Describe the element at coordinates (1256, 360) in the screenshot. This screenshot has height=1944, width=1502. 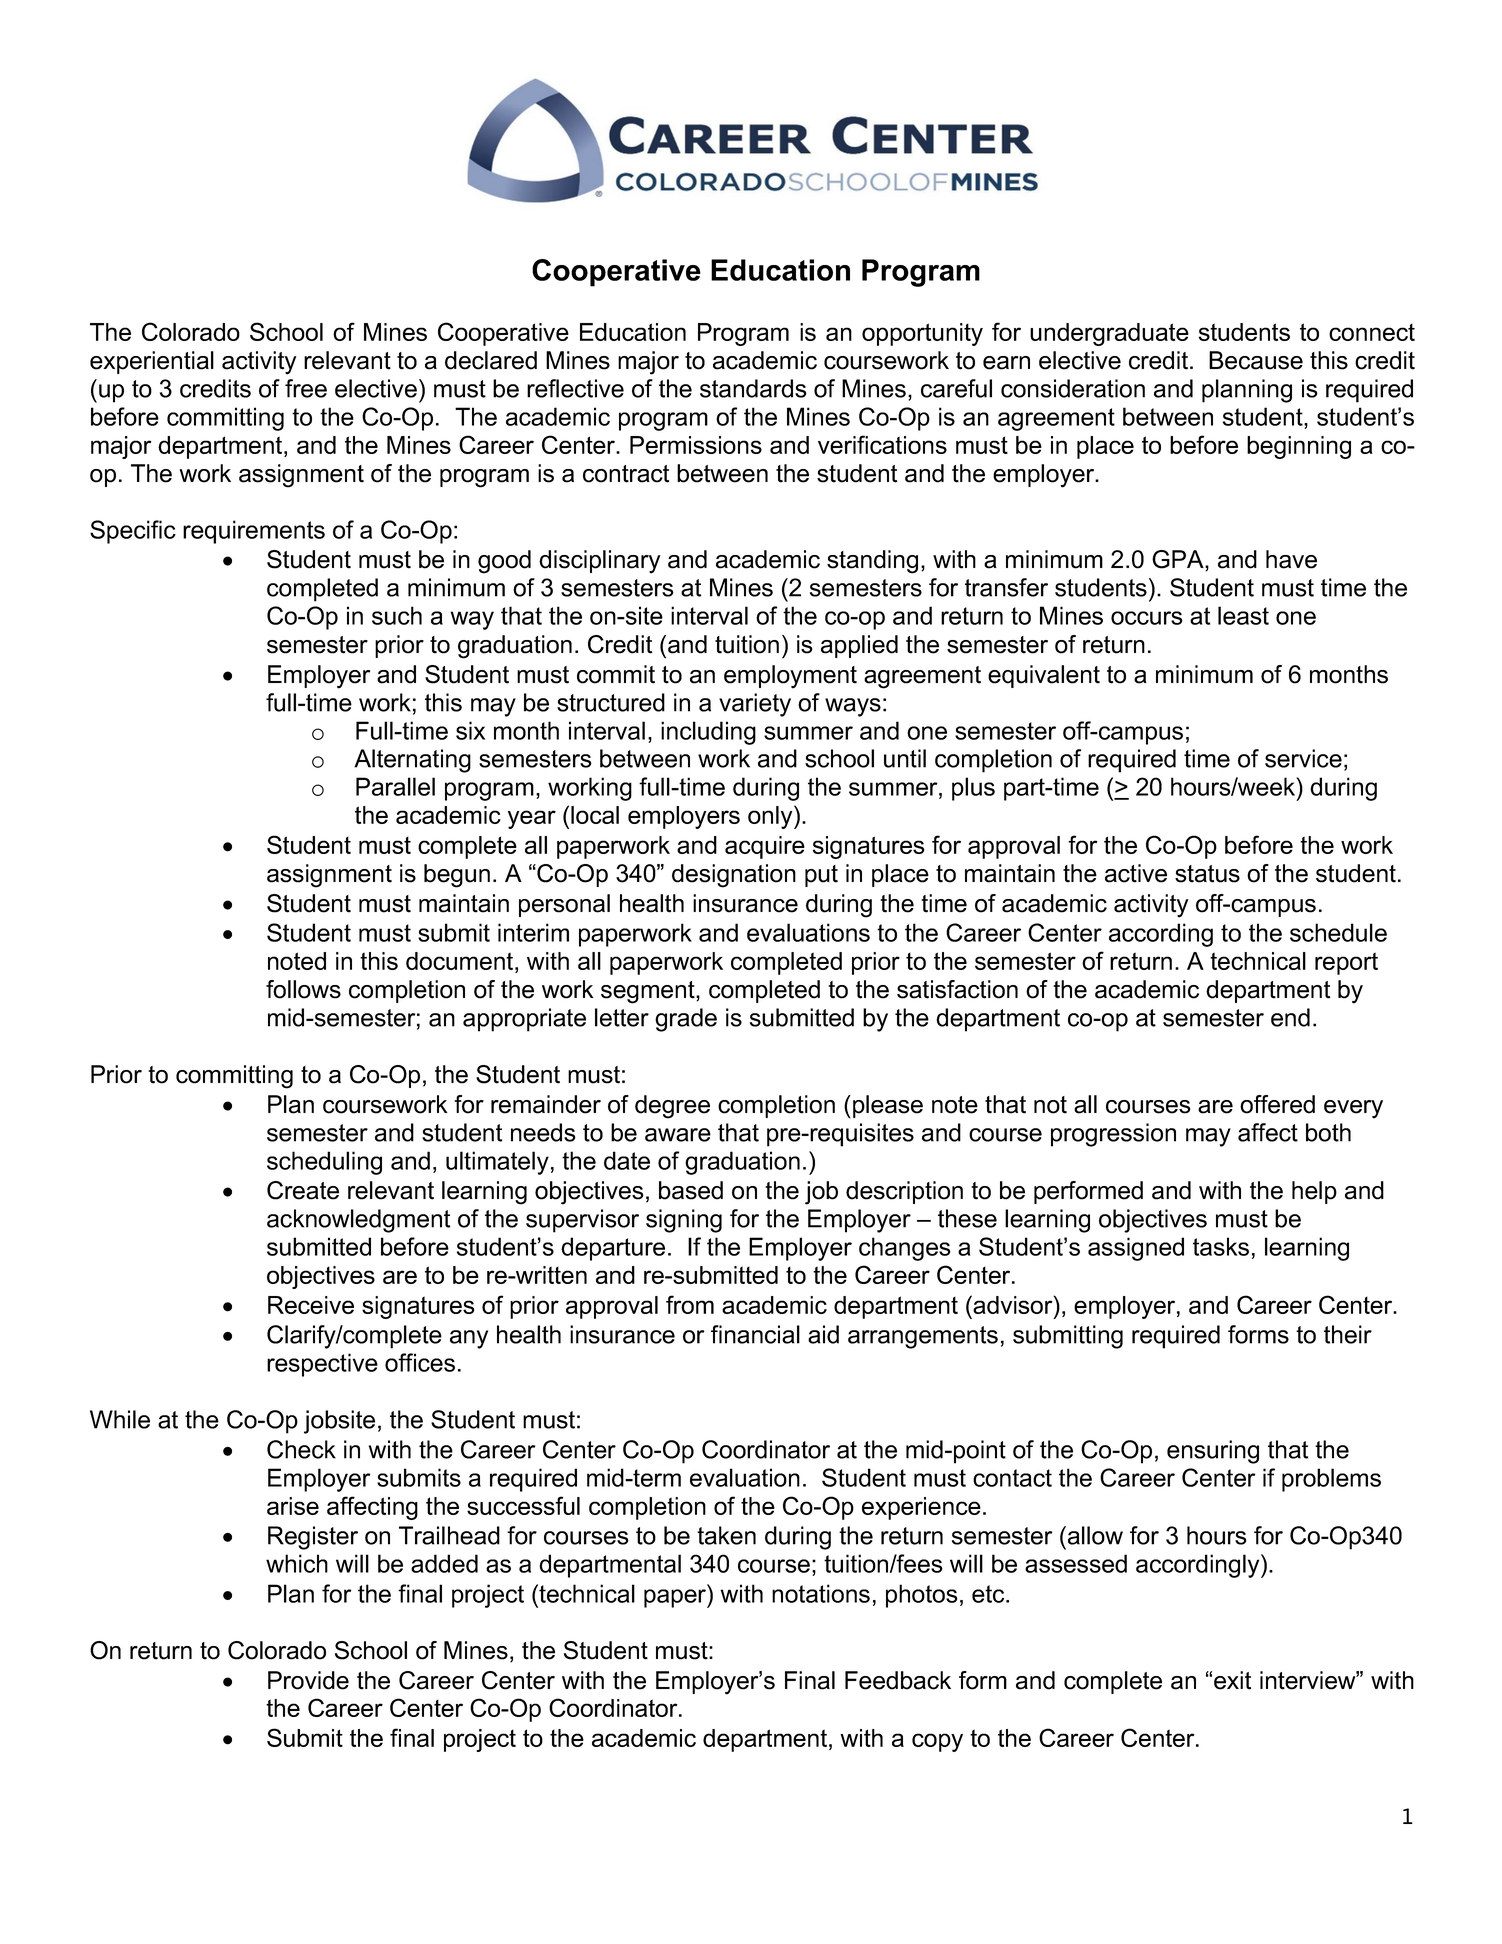
I see `Because` at that location.
